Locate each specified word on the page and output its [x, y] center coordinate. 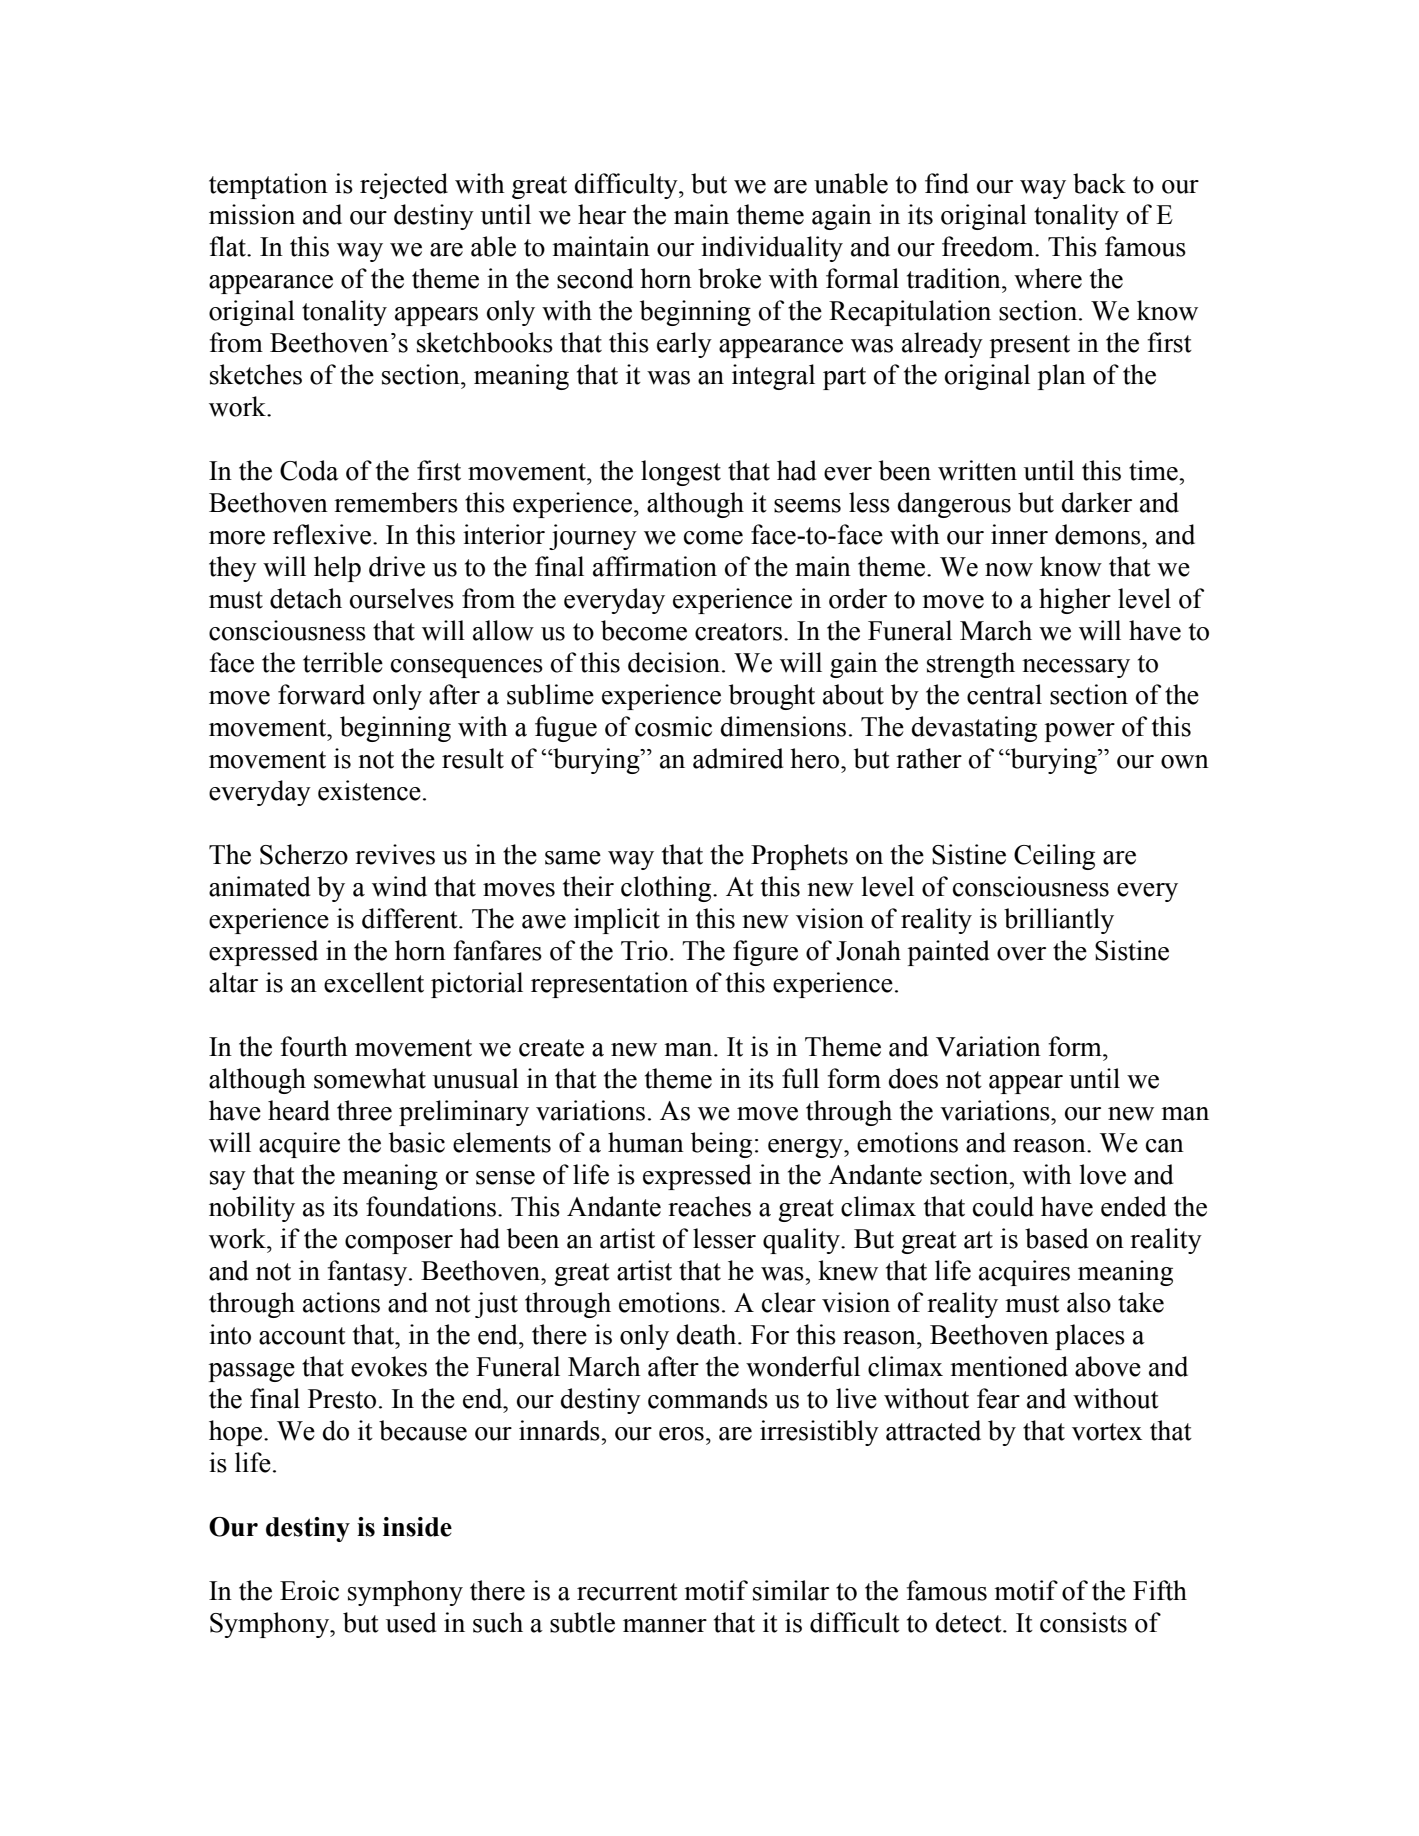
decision [675, 662]
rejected [404, 186]
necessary [1076, 668]
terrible [343, 662]
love [1102, 1174]
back [1099, 183]
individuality [772, 249]
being [721, 1145]
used [411, 1622]
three [364, 1110]
